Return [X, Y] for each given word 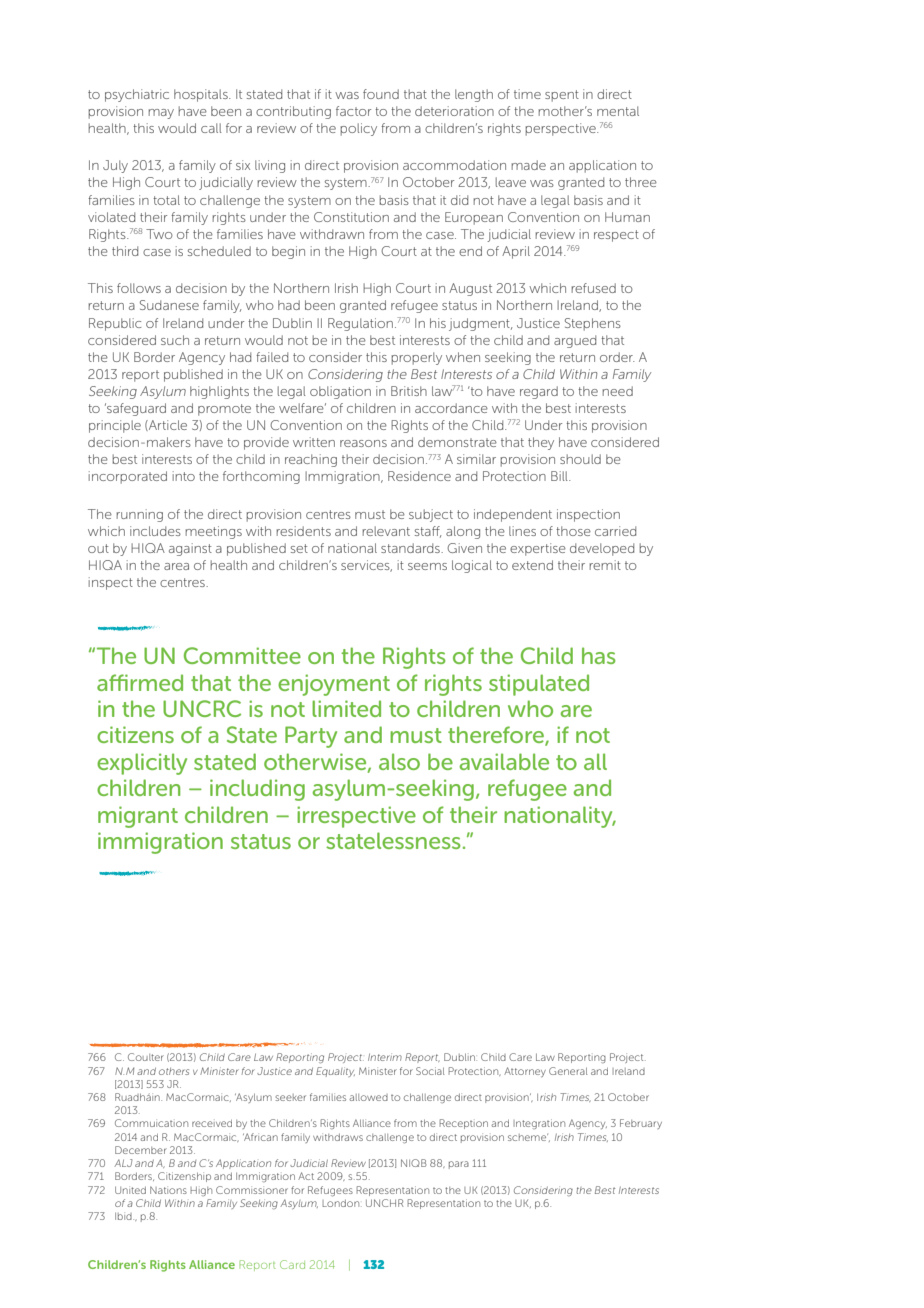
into [184, 476]
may [161, 114]
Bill [560, 476]
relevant [386, 531]
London [342, 1203]
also [399, 761]
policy [358, 129]
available [504, 761]
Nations [168, 1190]
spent [562, 96]
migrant [138, 817]
